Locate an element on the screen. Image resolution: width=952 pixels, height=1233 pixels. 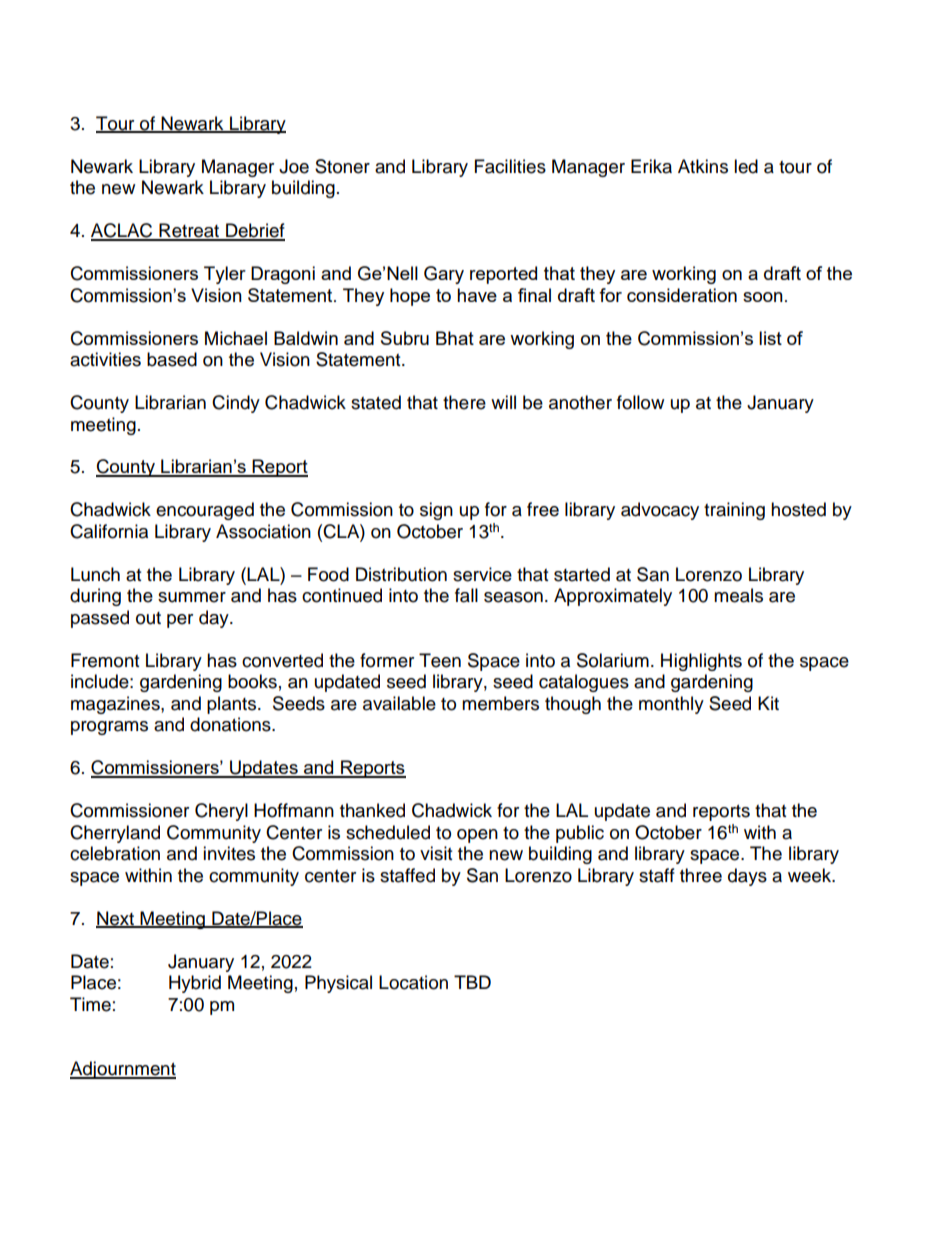
sign is located at coordinates (436, 511).
